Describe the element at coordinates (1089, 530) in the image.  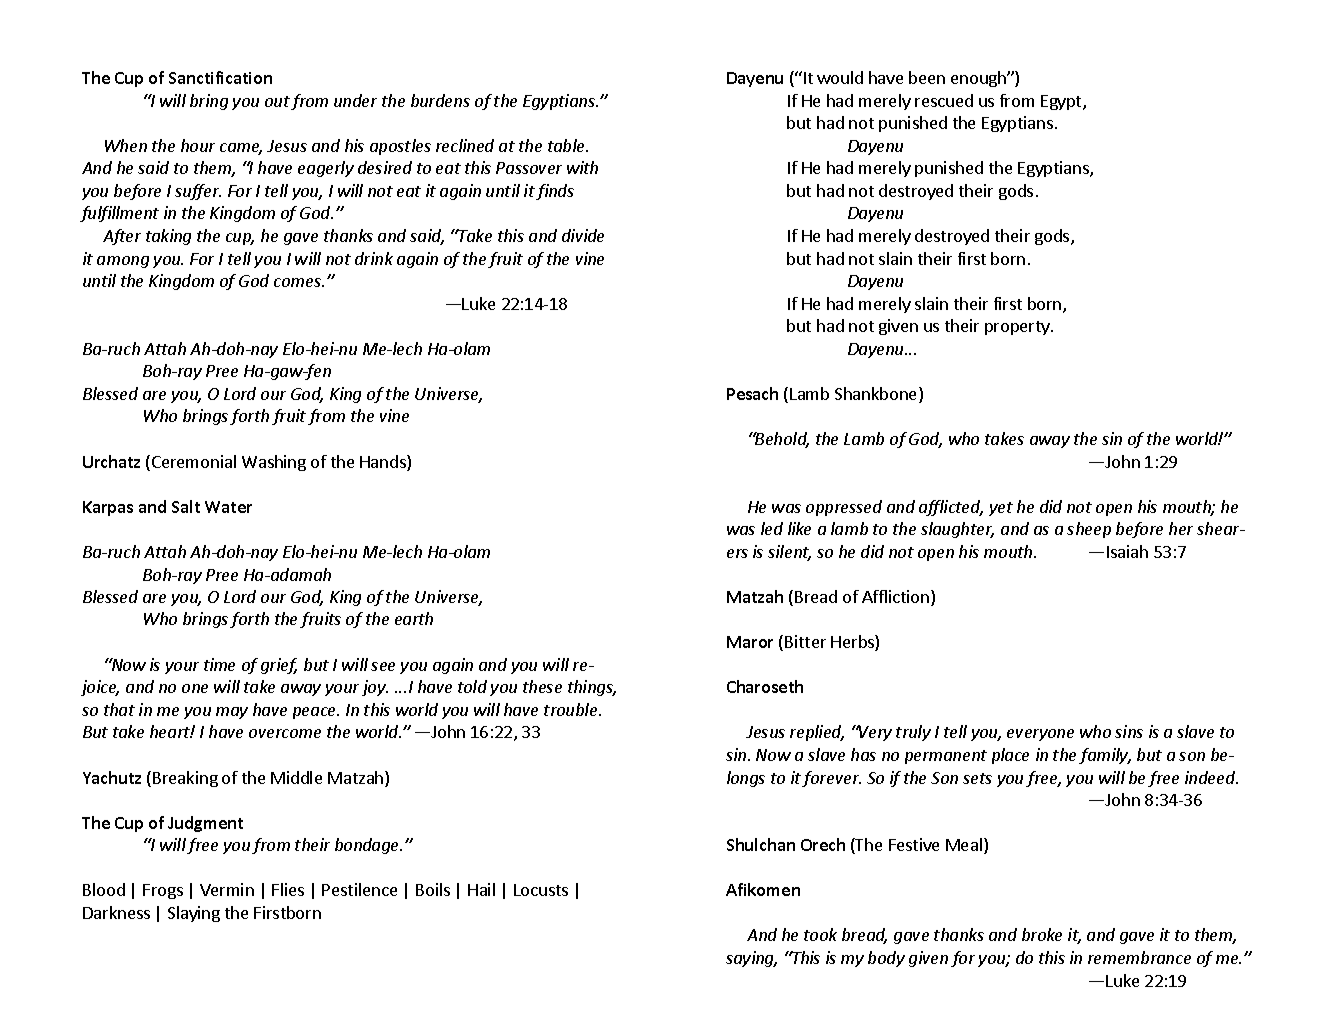
I see `sheep` at that location.
